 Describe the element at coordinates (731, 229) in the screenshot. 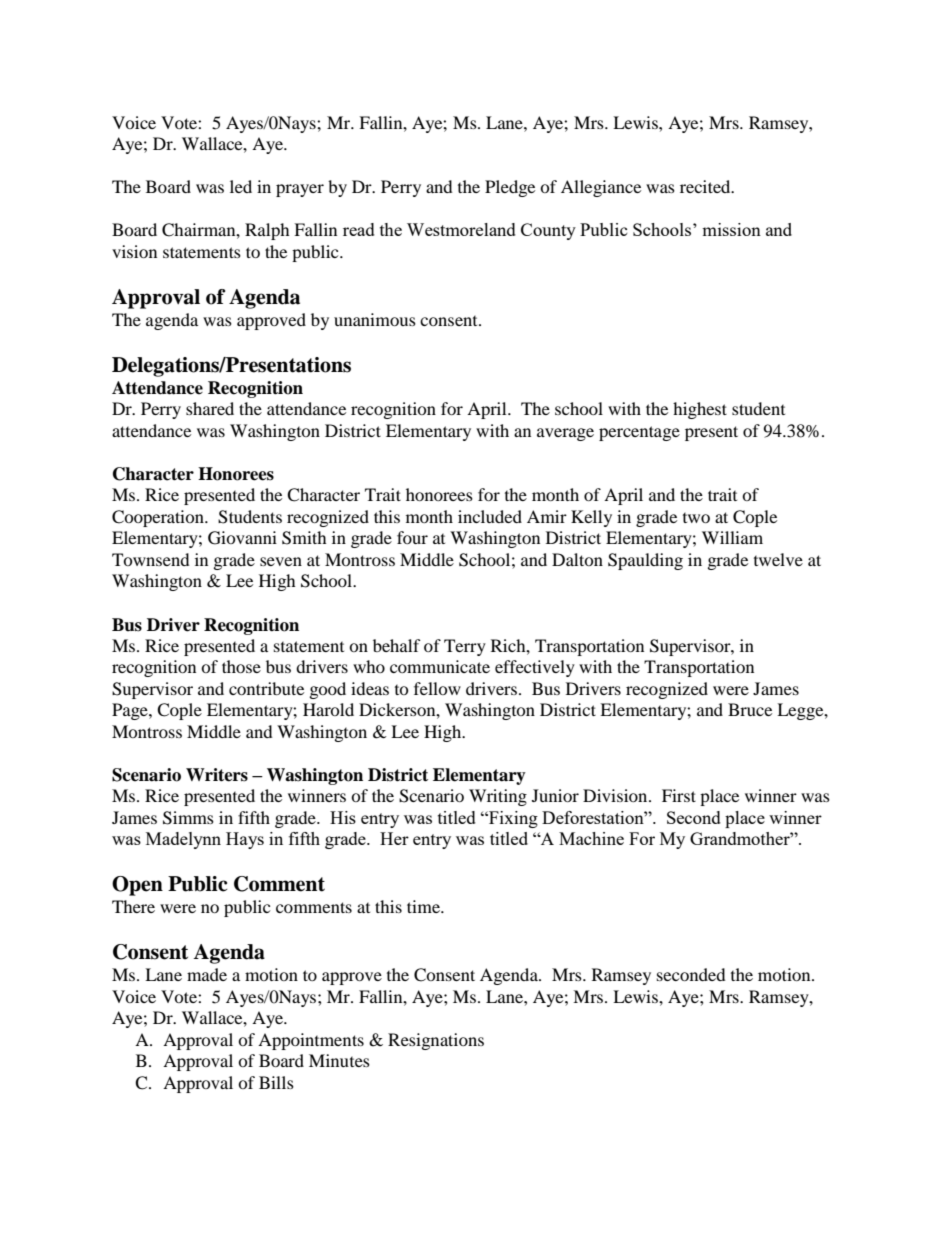

I see `mission` at that location.
